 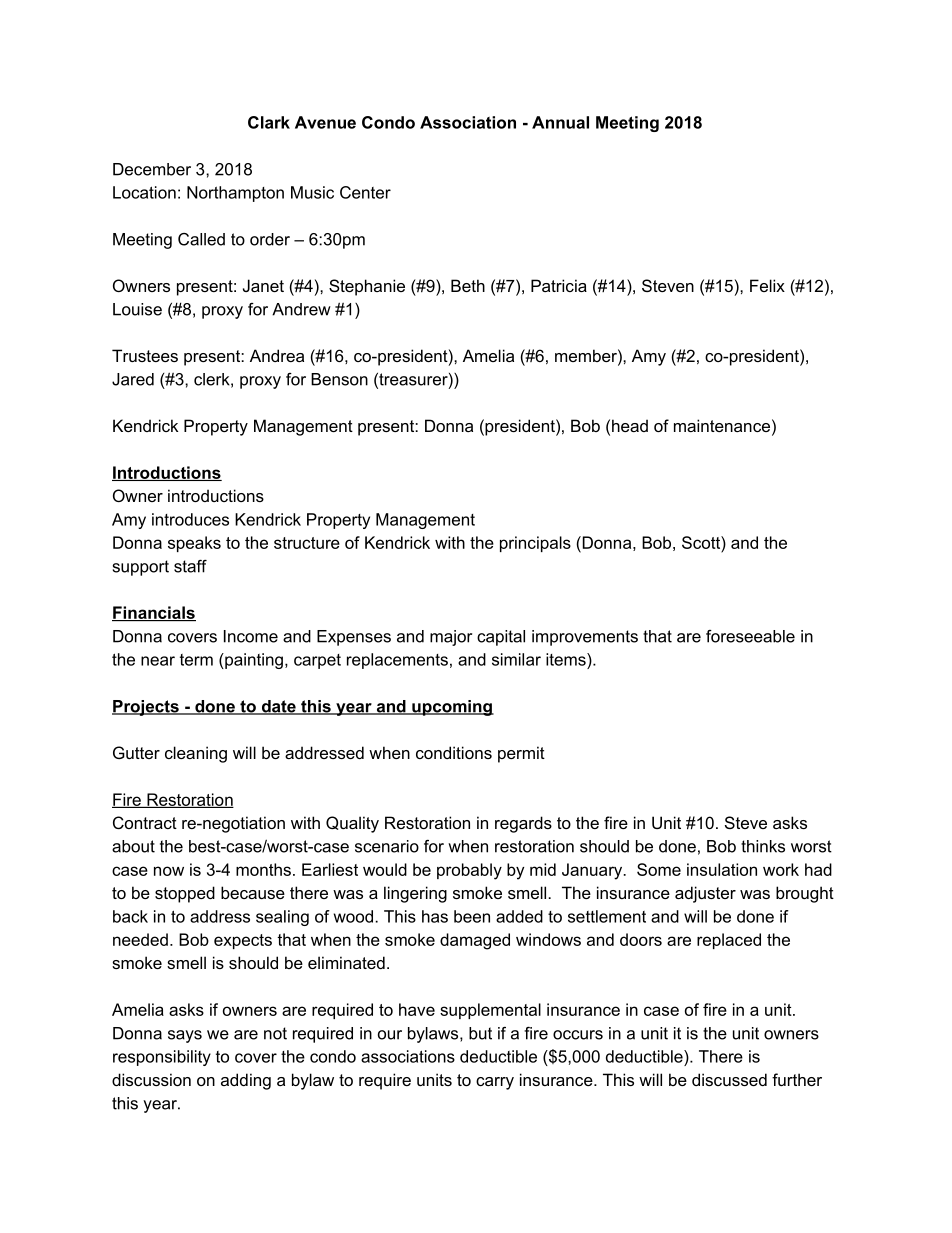 What do you see at coordinates (767, 285) in the document?
I see `Felix` at bounding box center [767, 285].
